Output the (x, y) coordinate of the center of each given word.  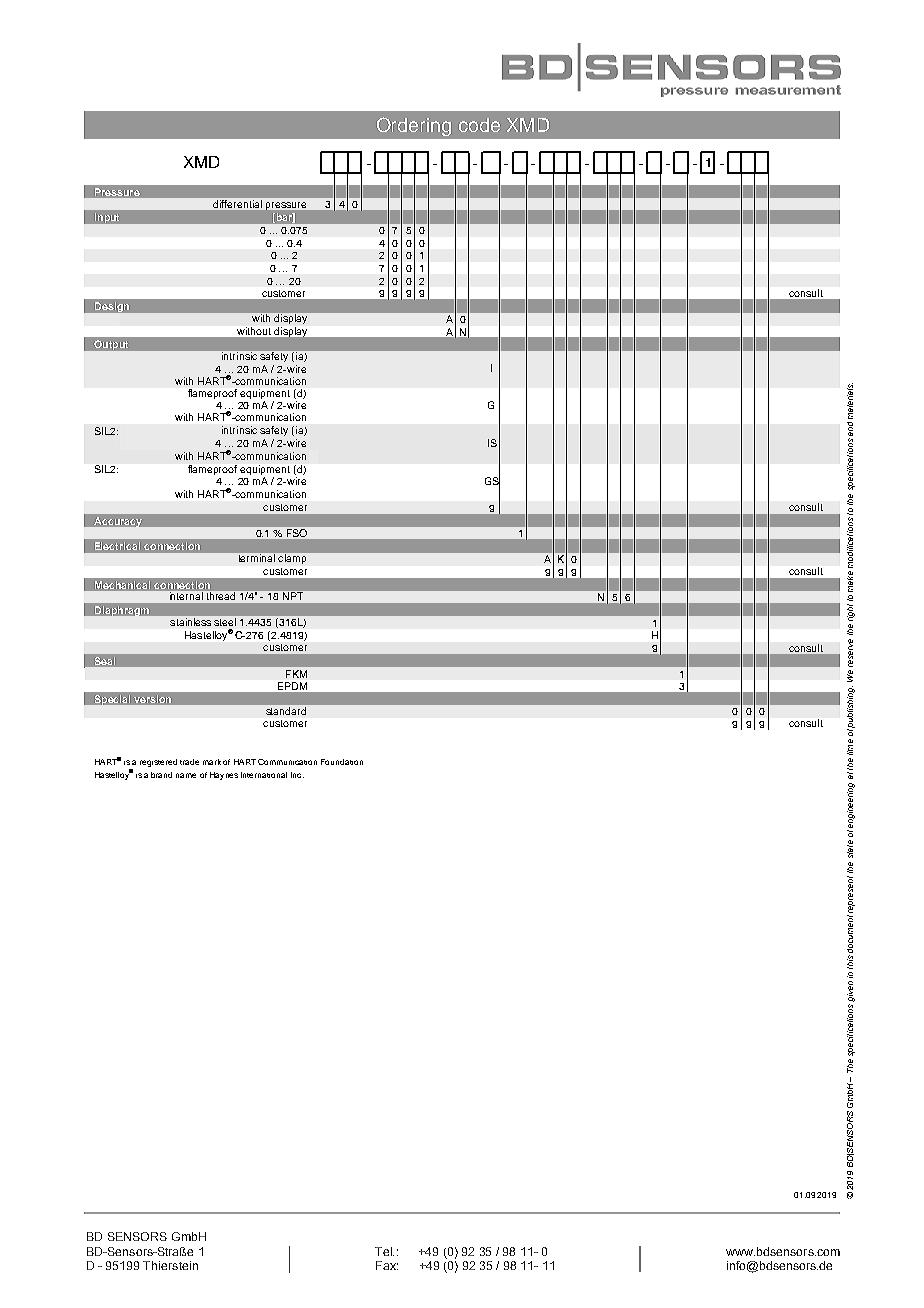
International (264, 775)
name (186, 775)
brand (161, 775)
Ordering (414, 126)
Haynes (224, 776)
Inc (297, 775)
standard (286, 711)
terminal (257, 558)
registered (158, 763)
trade (189, 762)
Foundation (342, 762)
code (479, 125)
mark (212, 762)
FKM (296, 674)
